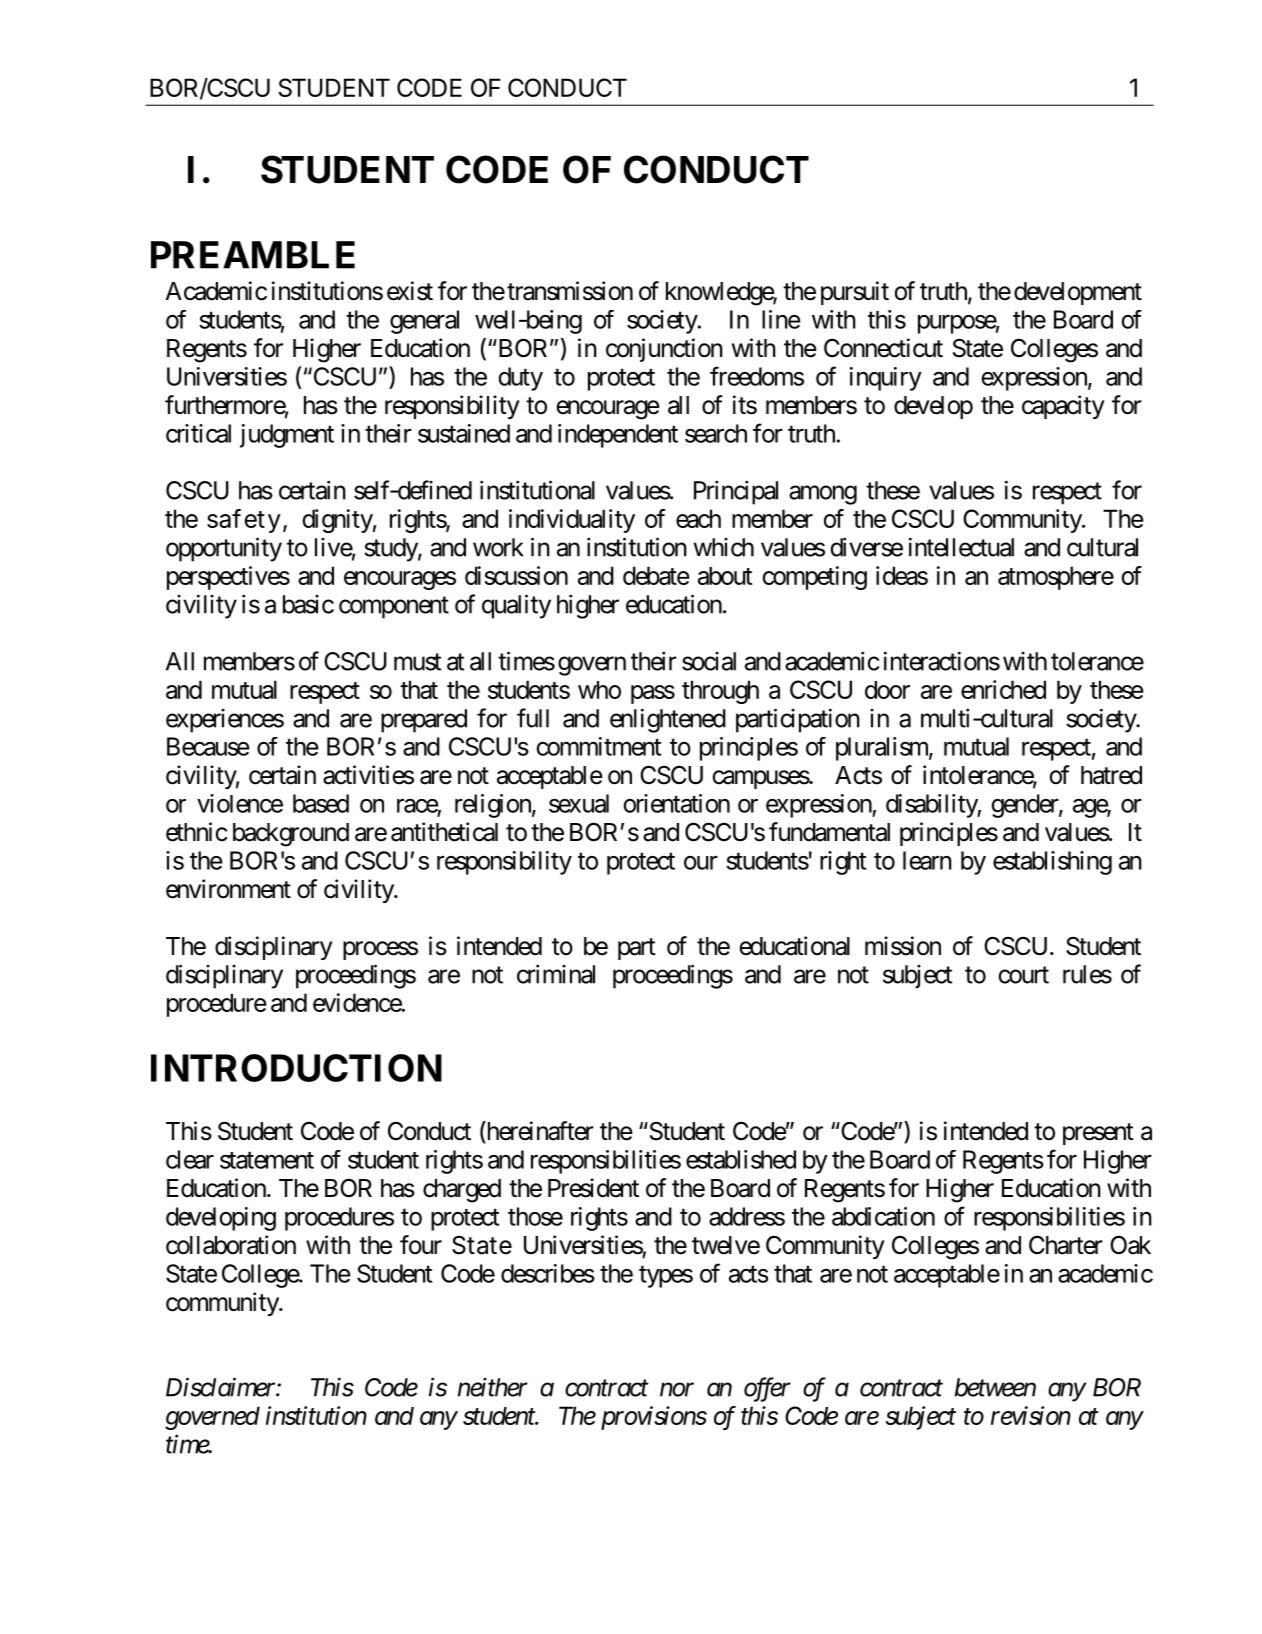  Describe the element at coordinates (253, 255) in the screenshot. I see `PREAMBLE` at that location.
